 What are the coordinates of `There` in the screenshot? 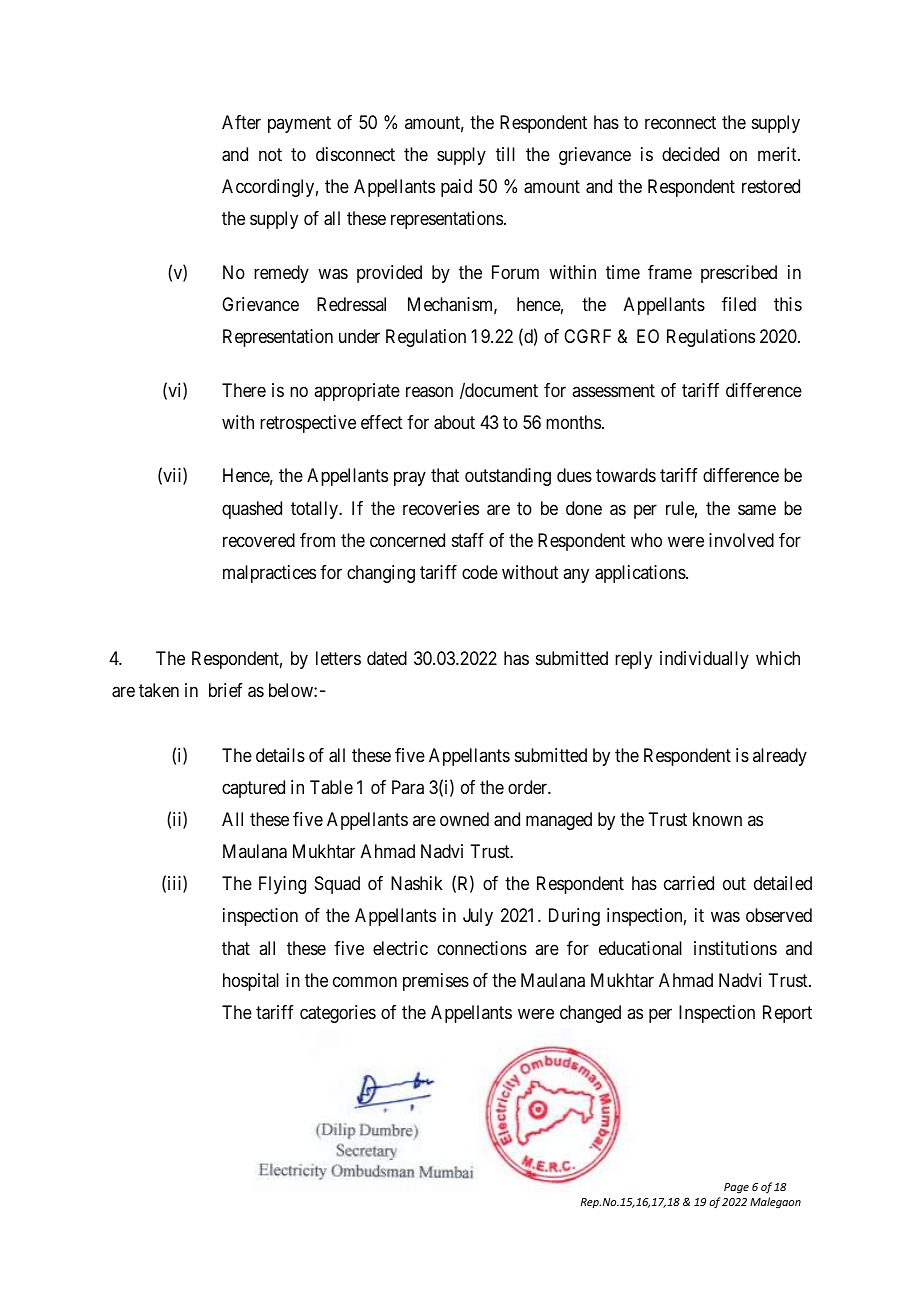 It's located at (244, 390).
